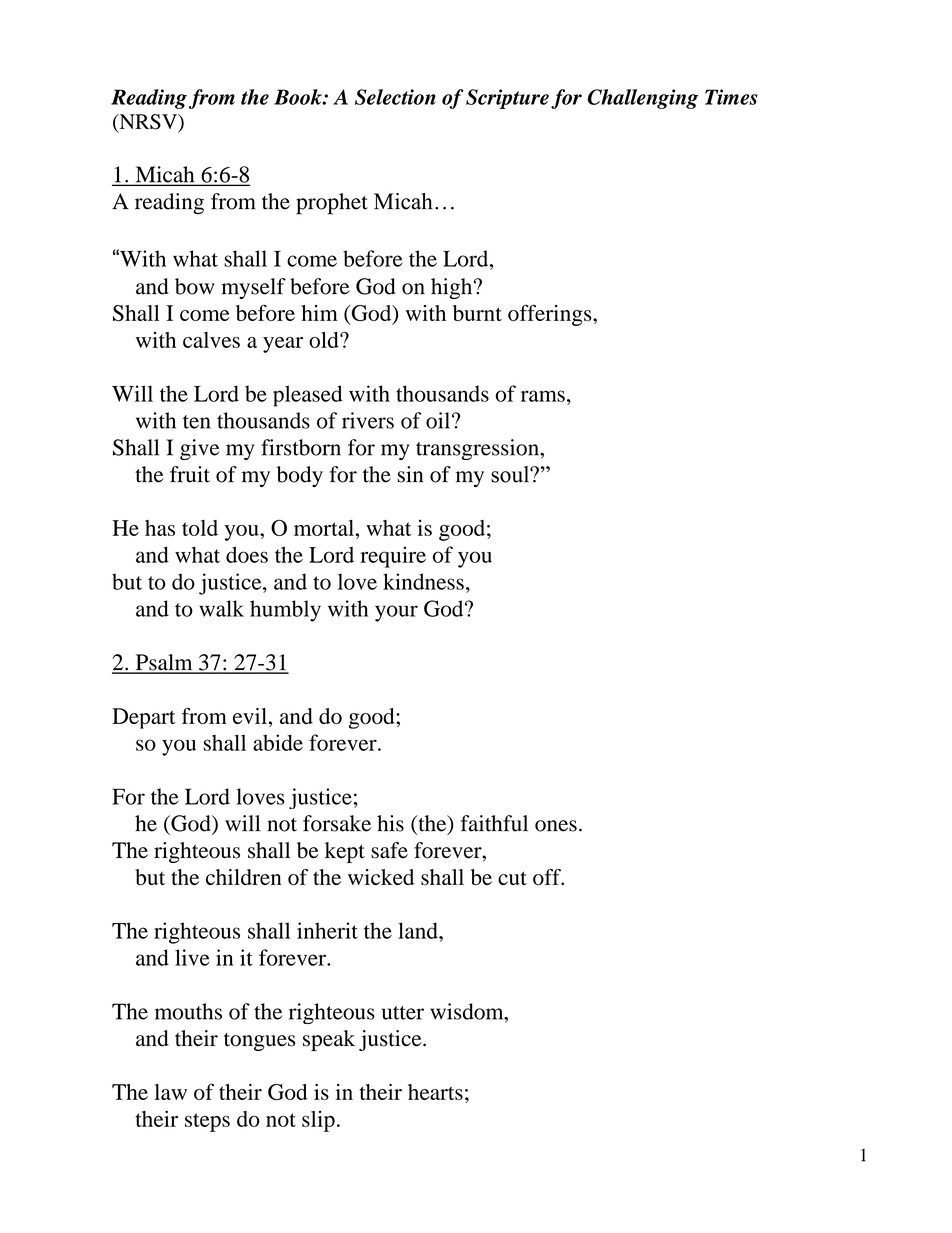 The width and height of the screenshot is (952, 1233). What do you see at coordinates (207, 1122) in the screenshot?
I see `steps` at bounding box center [207, 1122].
